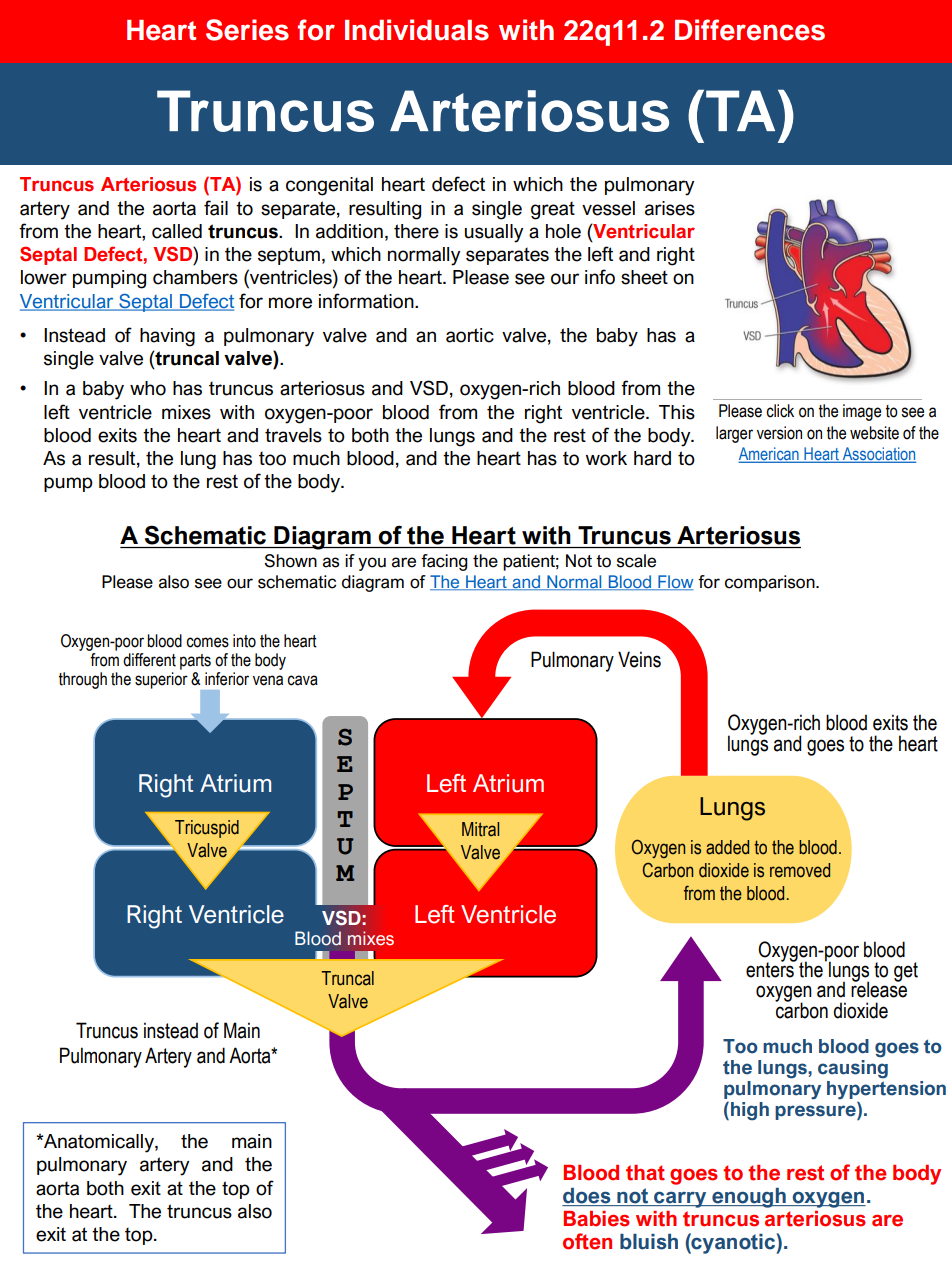 This screenshot has width=952, height=1270. What do you see at coordinates (247, 30) in the screenshot?
I see `Series` at bounding box center [247, 30].
